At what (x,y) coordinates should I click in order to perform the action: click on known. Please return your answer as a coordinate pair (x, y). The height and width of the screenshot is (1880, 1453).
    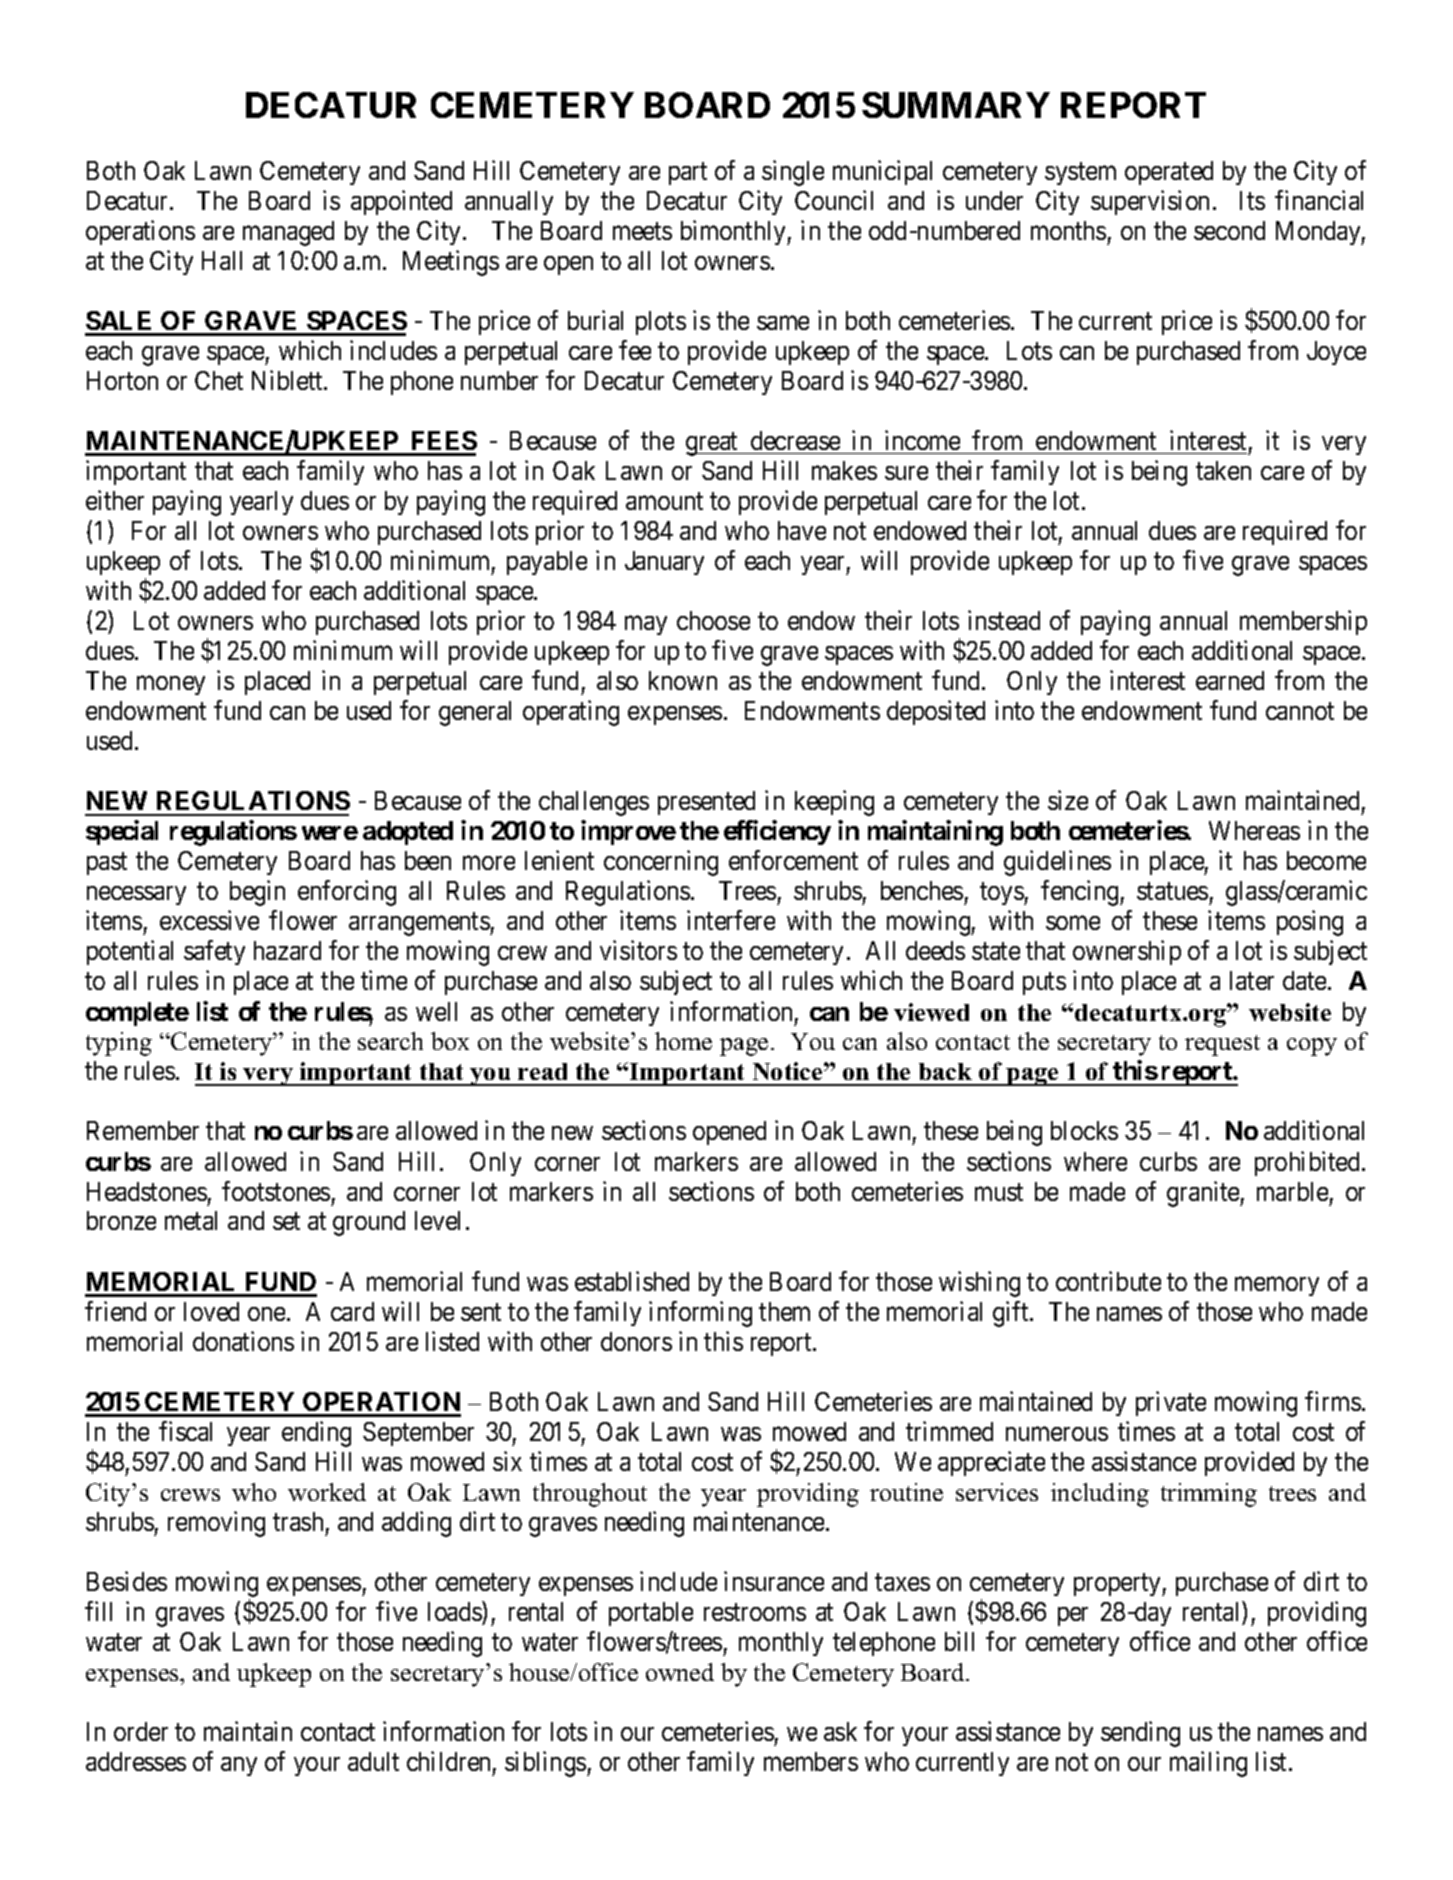
    Looking at the image, I should click on (683, 680).
